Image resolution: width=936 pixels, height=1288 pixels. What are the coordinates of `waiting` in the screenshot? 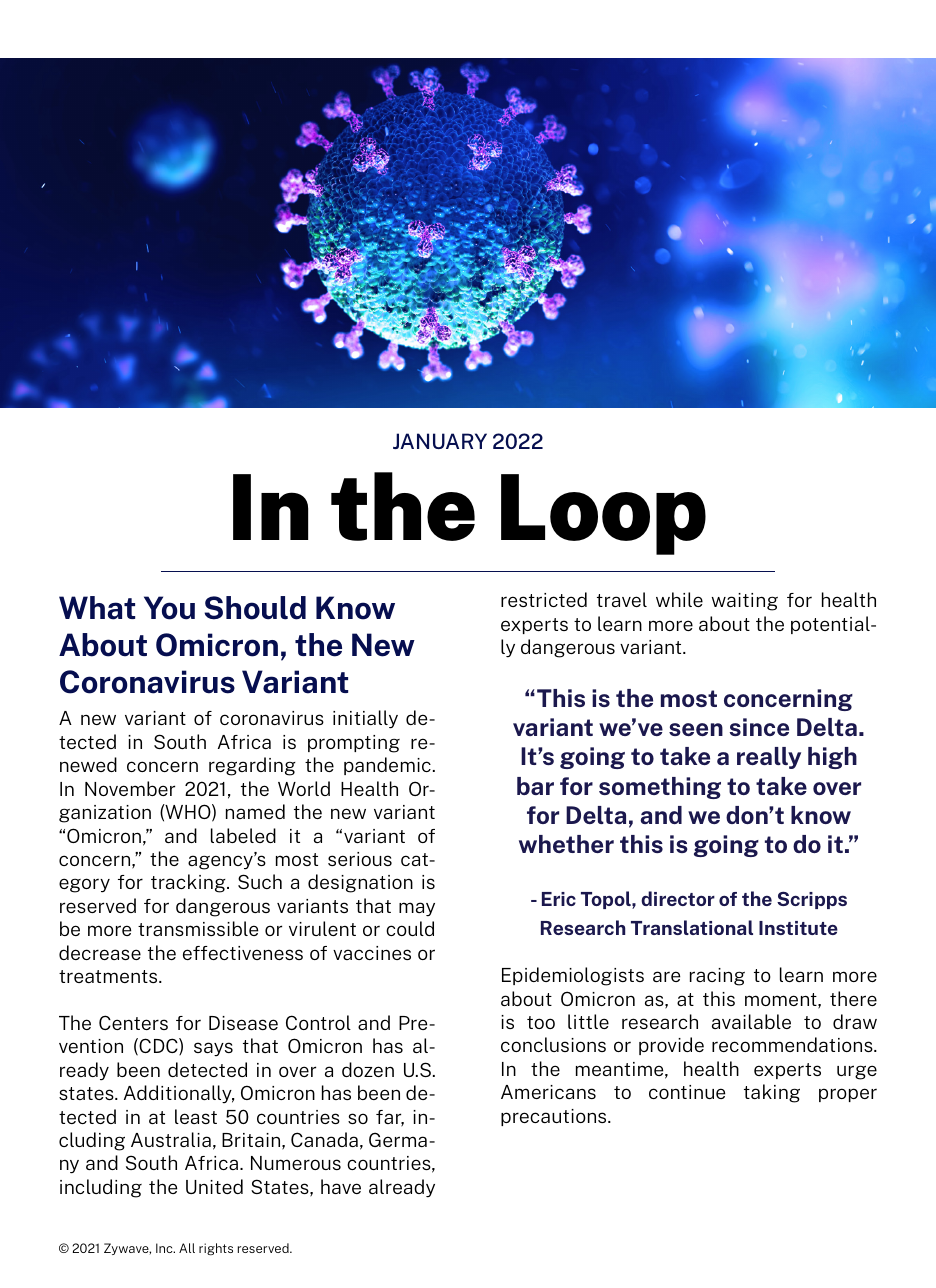 It's located at (745, 602).
